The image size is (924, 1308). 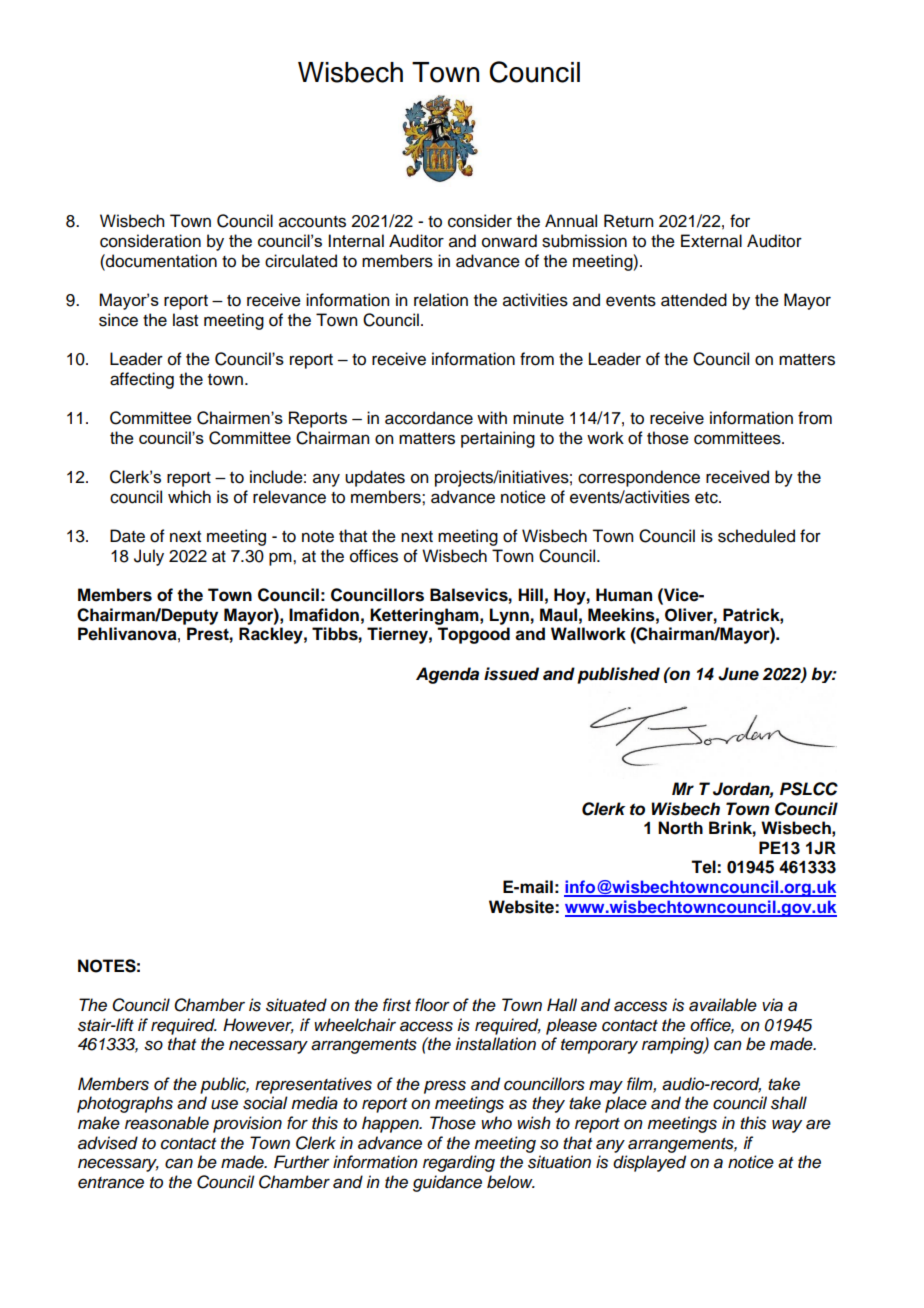 What do you see at coordinates (756, 536) in the screenshot?
I see `scheduled` at bounding box center [756, 536].
